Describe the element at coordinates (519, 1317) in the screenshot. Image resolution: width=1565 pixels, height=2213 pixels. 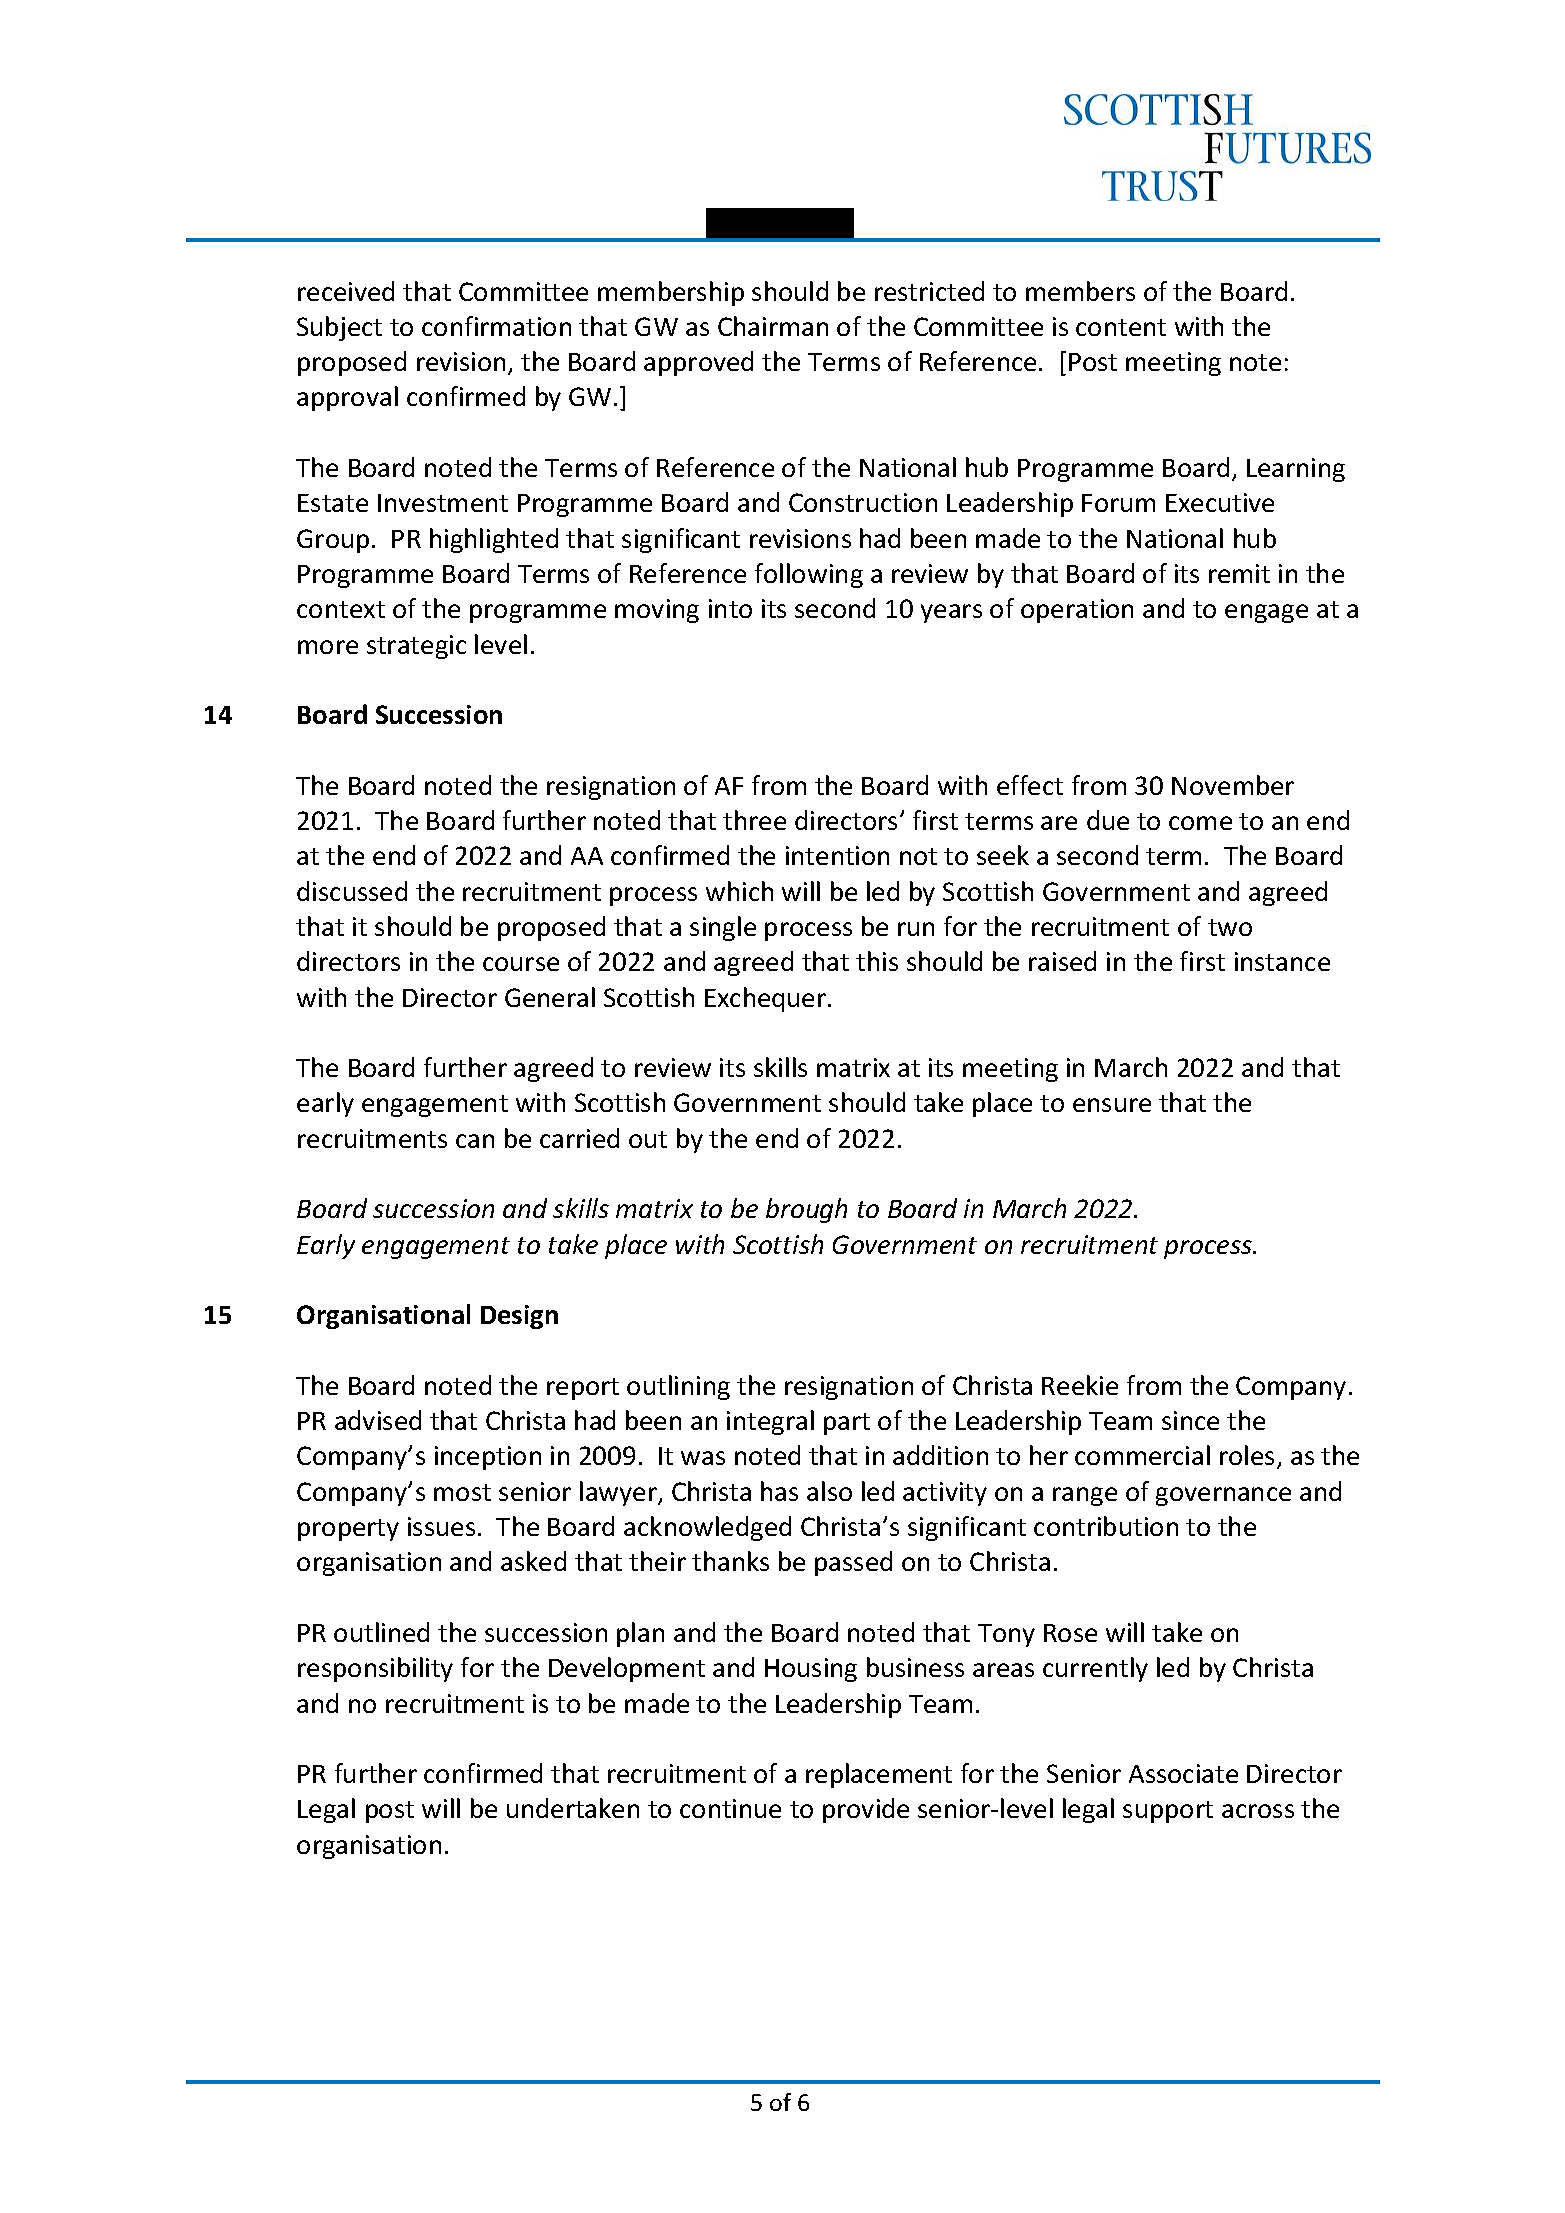
I see `Design` at that location.
